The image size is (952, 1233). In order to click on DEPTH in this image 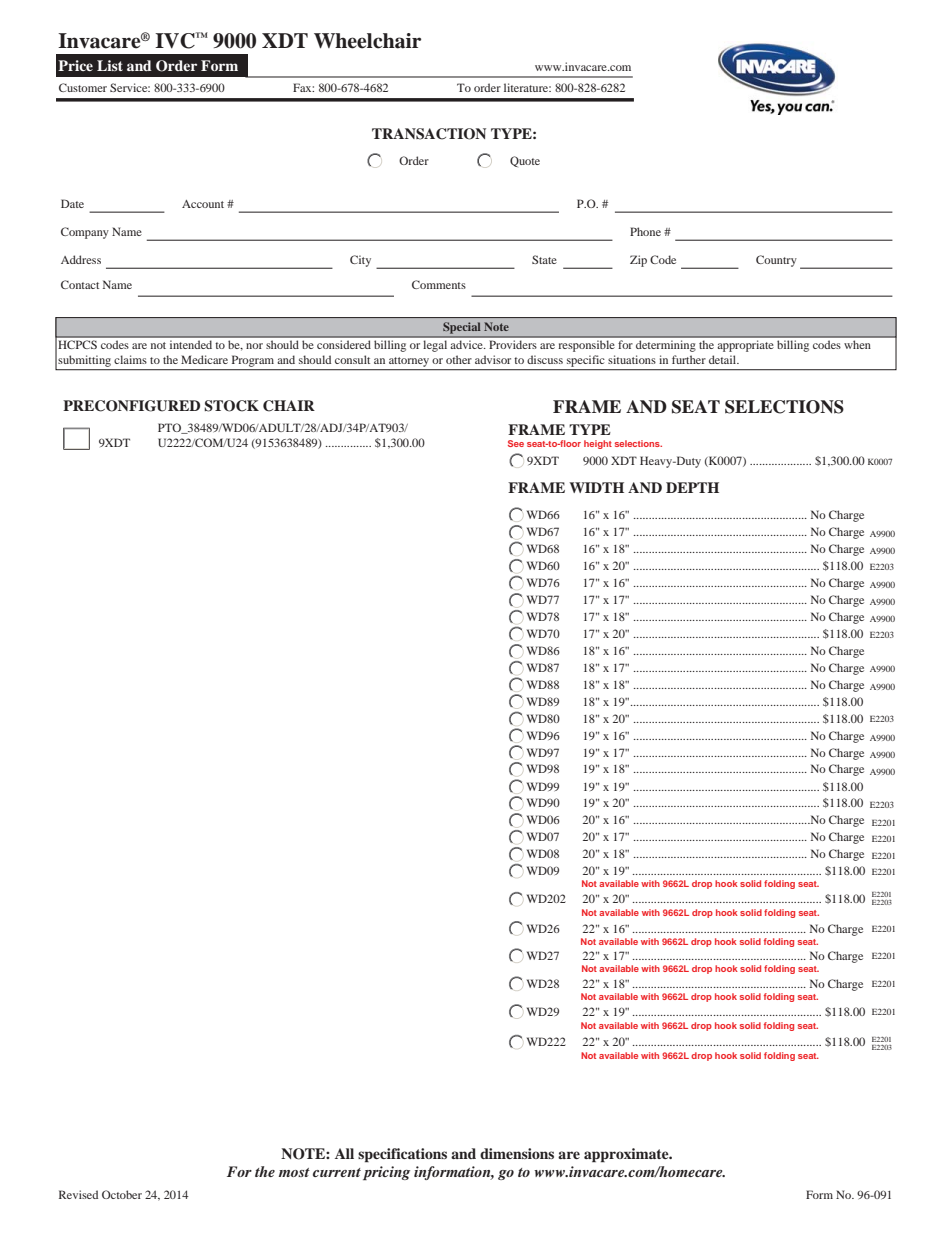, I will do `click(692, 487)`.
